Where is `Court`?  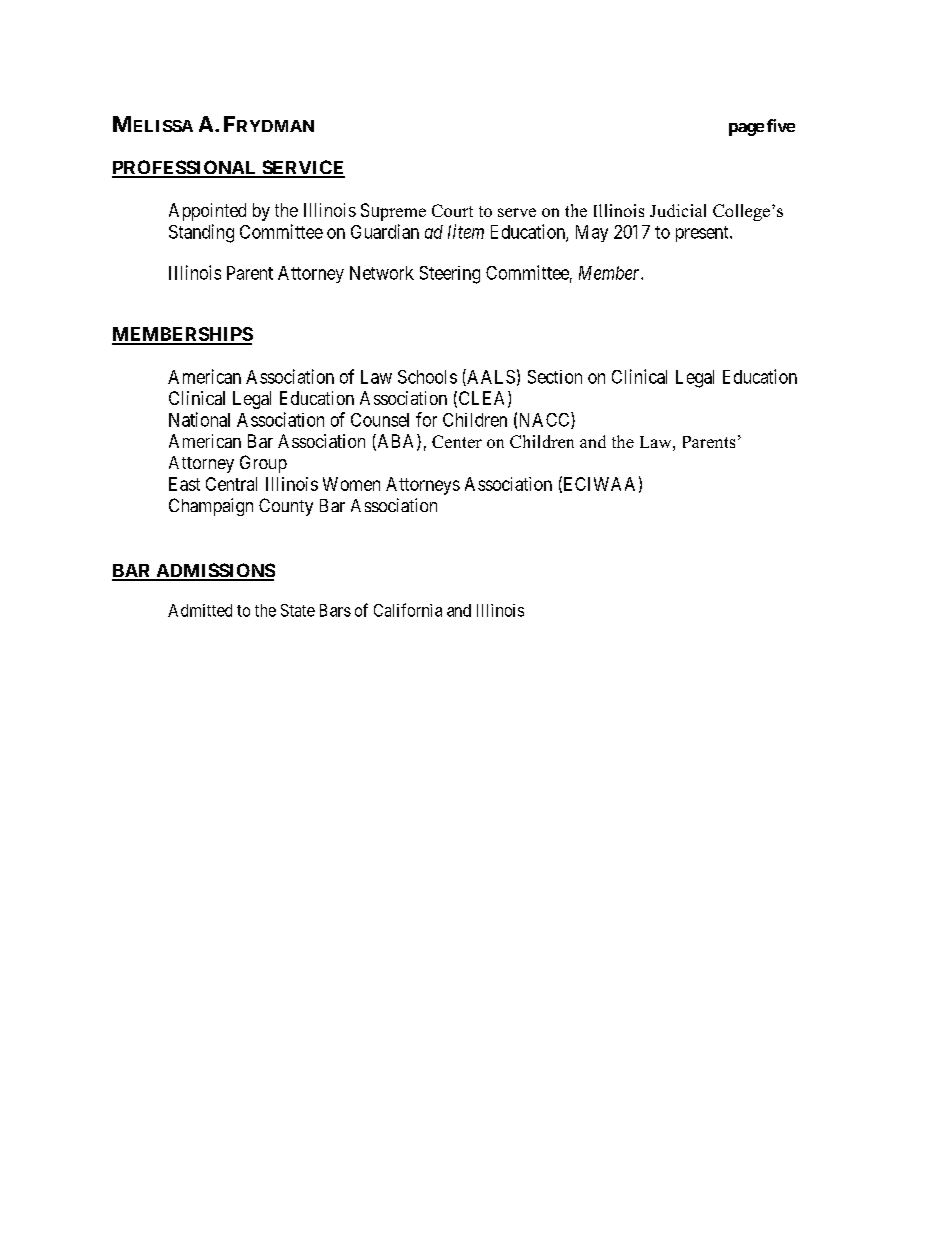 Court is located at coordinates (452, 210).
